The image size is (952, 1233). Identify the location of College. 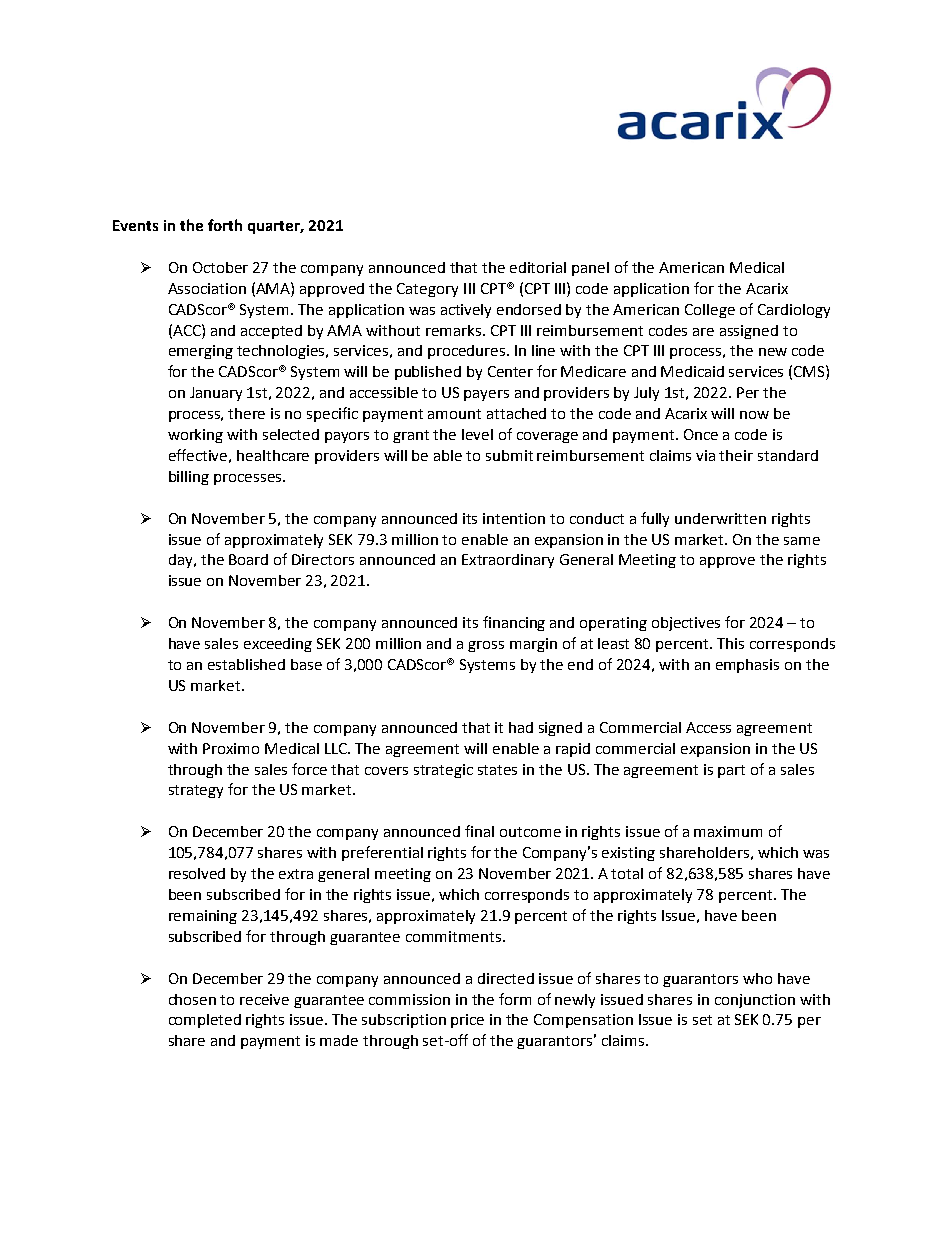
(710, 311).
